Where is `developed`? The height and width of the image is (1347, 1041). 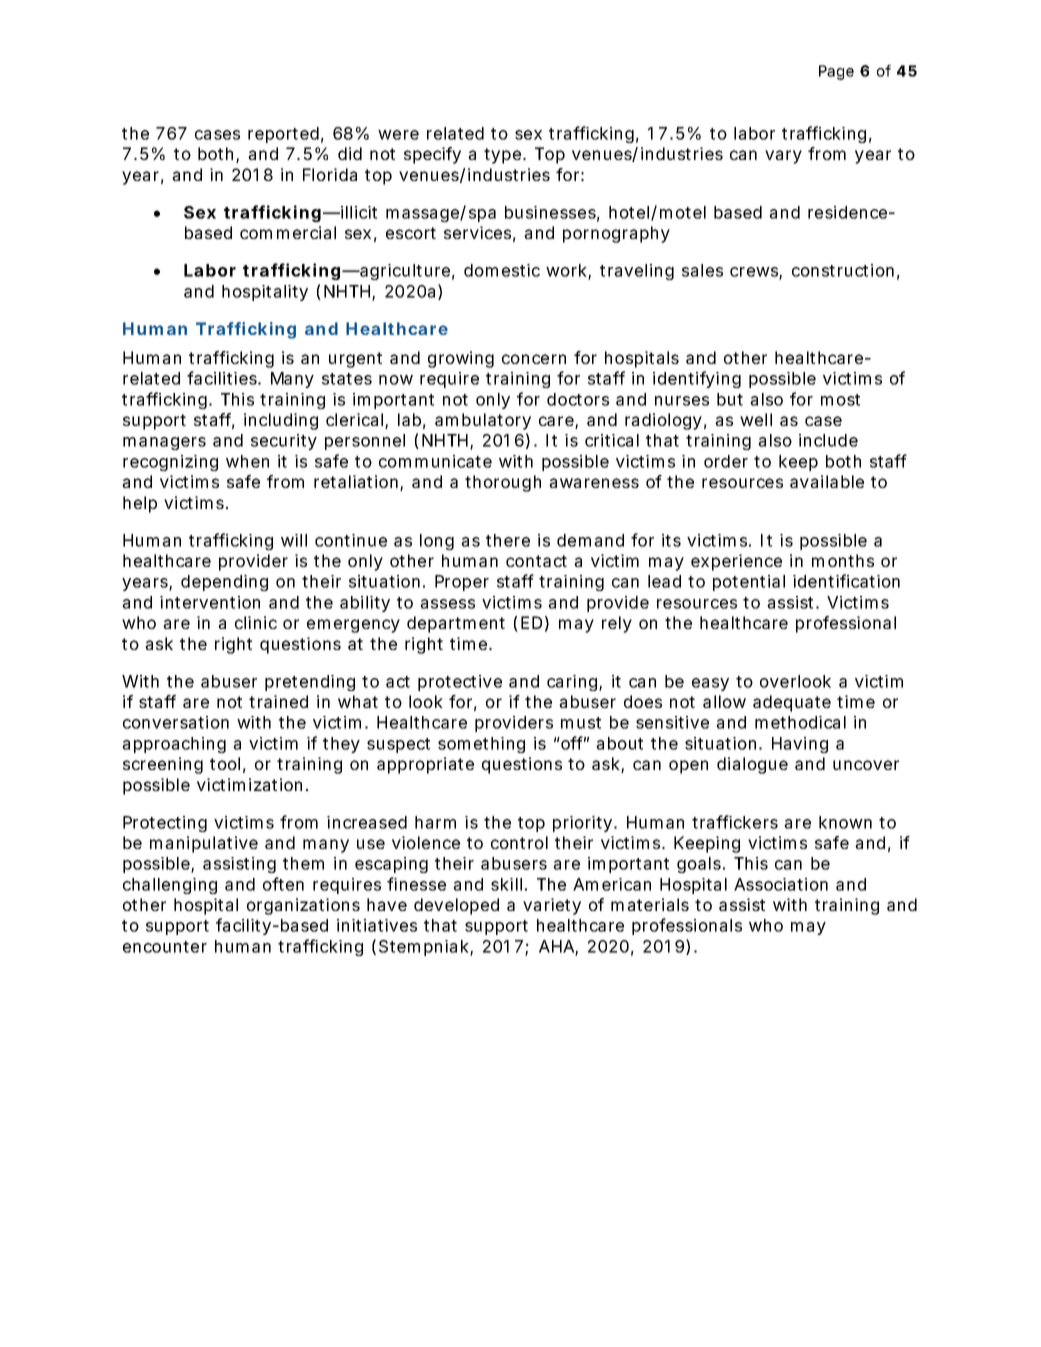
developed is located at coordinates (456, 906).
